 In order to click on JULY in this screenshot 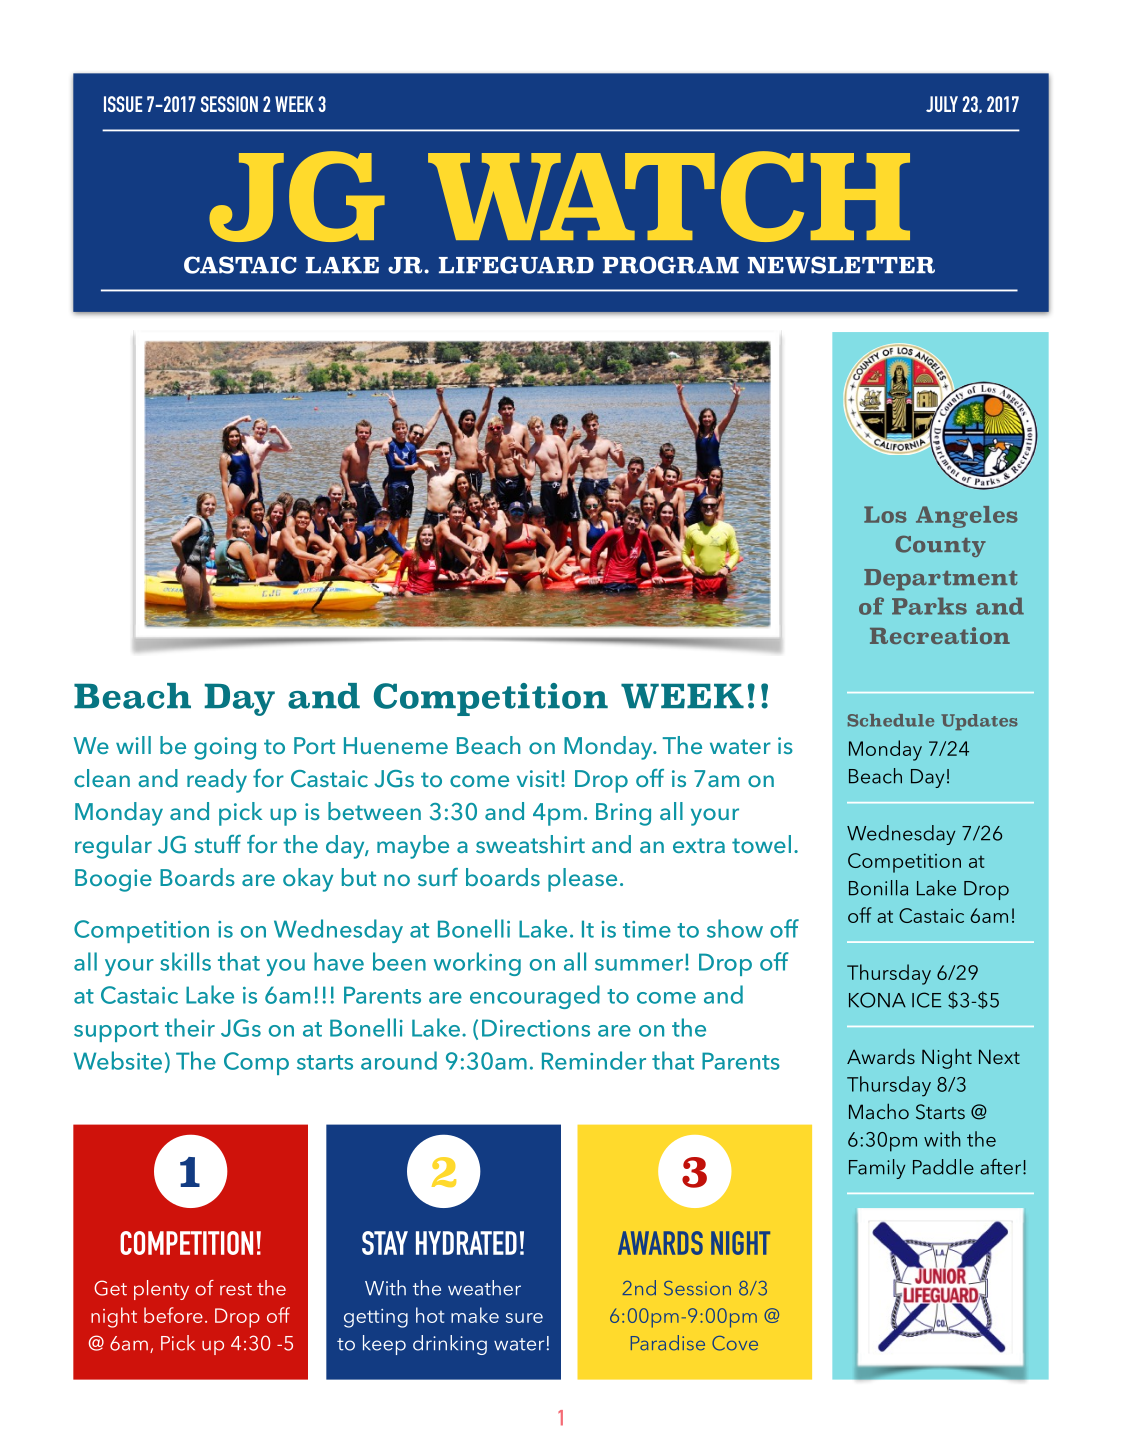, I will do `click(942, 104)`.
